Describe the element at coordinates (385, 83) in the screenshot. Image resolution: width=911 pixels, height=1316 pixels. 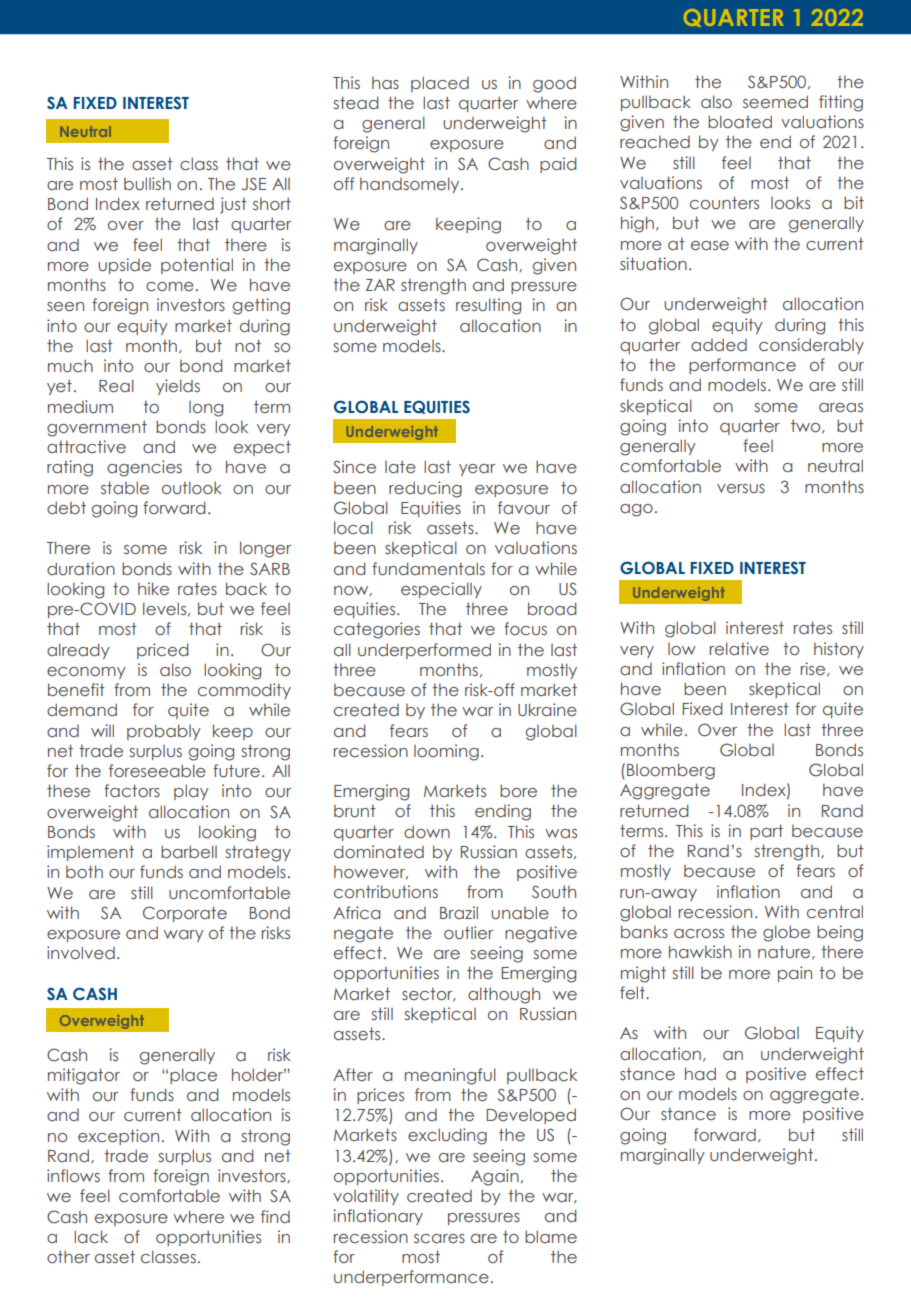
I see `has` at that location.
